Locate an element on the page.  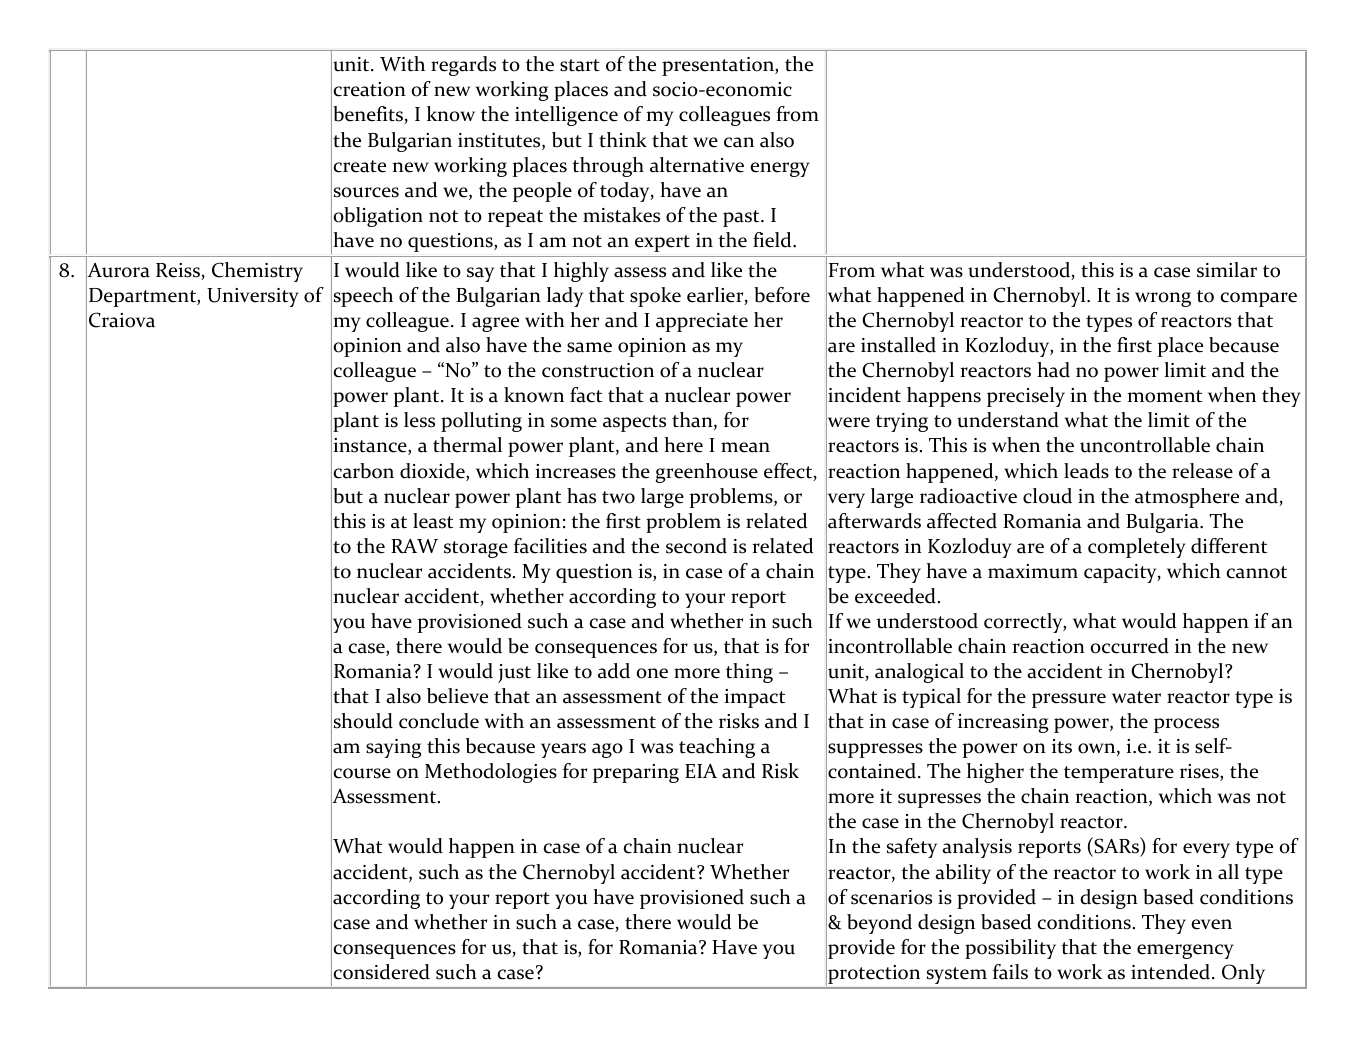
energy is located at coordinates (780, 169).
